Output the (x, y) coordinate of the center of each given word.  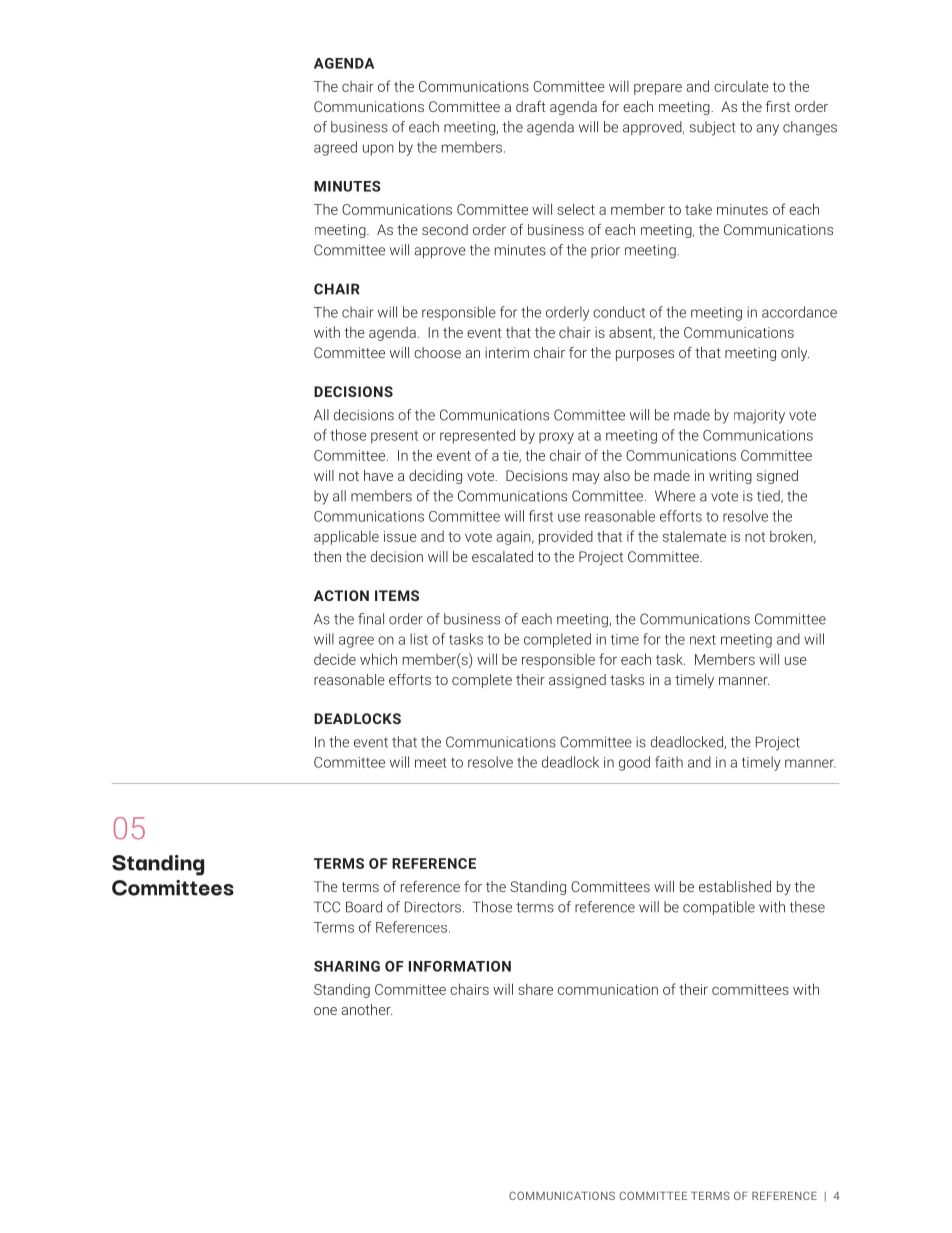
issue (400, 536)
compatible (719, 908)
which (378, 659)
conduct (619, 312)
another (367, 1009)
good (634, 763)
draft (531, 106)
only (795, 354)
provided (566, 538)
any (768, 130)
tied (769, 496)
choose (437, 352)
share (535, 989)
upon (378, 150)
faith (669, 762)
